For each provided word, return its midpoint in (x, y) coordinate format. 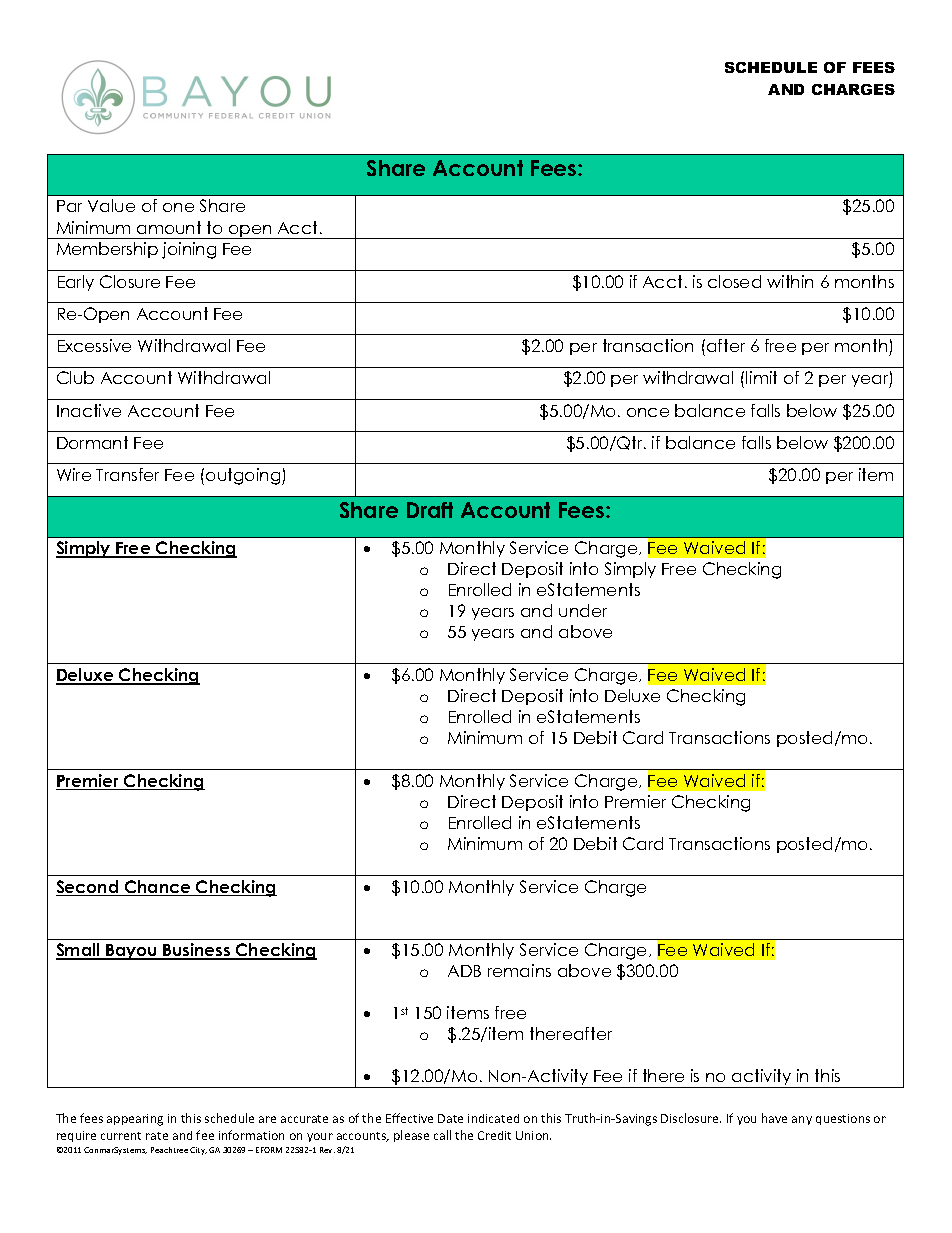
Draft (430, 510)
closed (734, 281)
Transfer (127, 474)
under (583, 610)
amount (169, 227)
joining (189, 250)
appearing (135, 1120)
